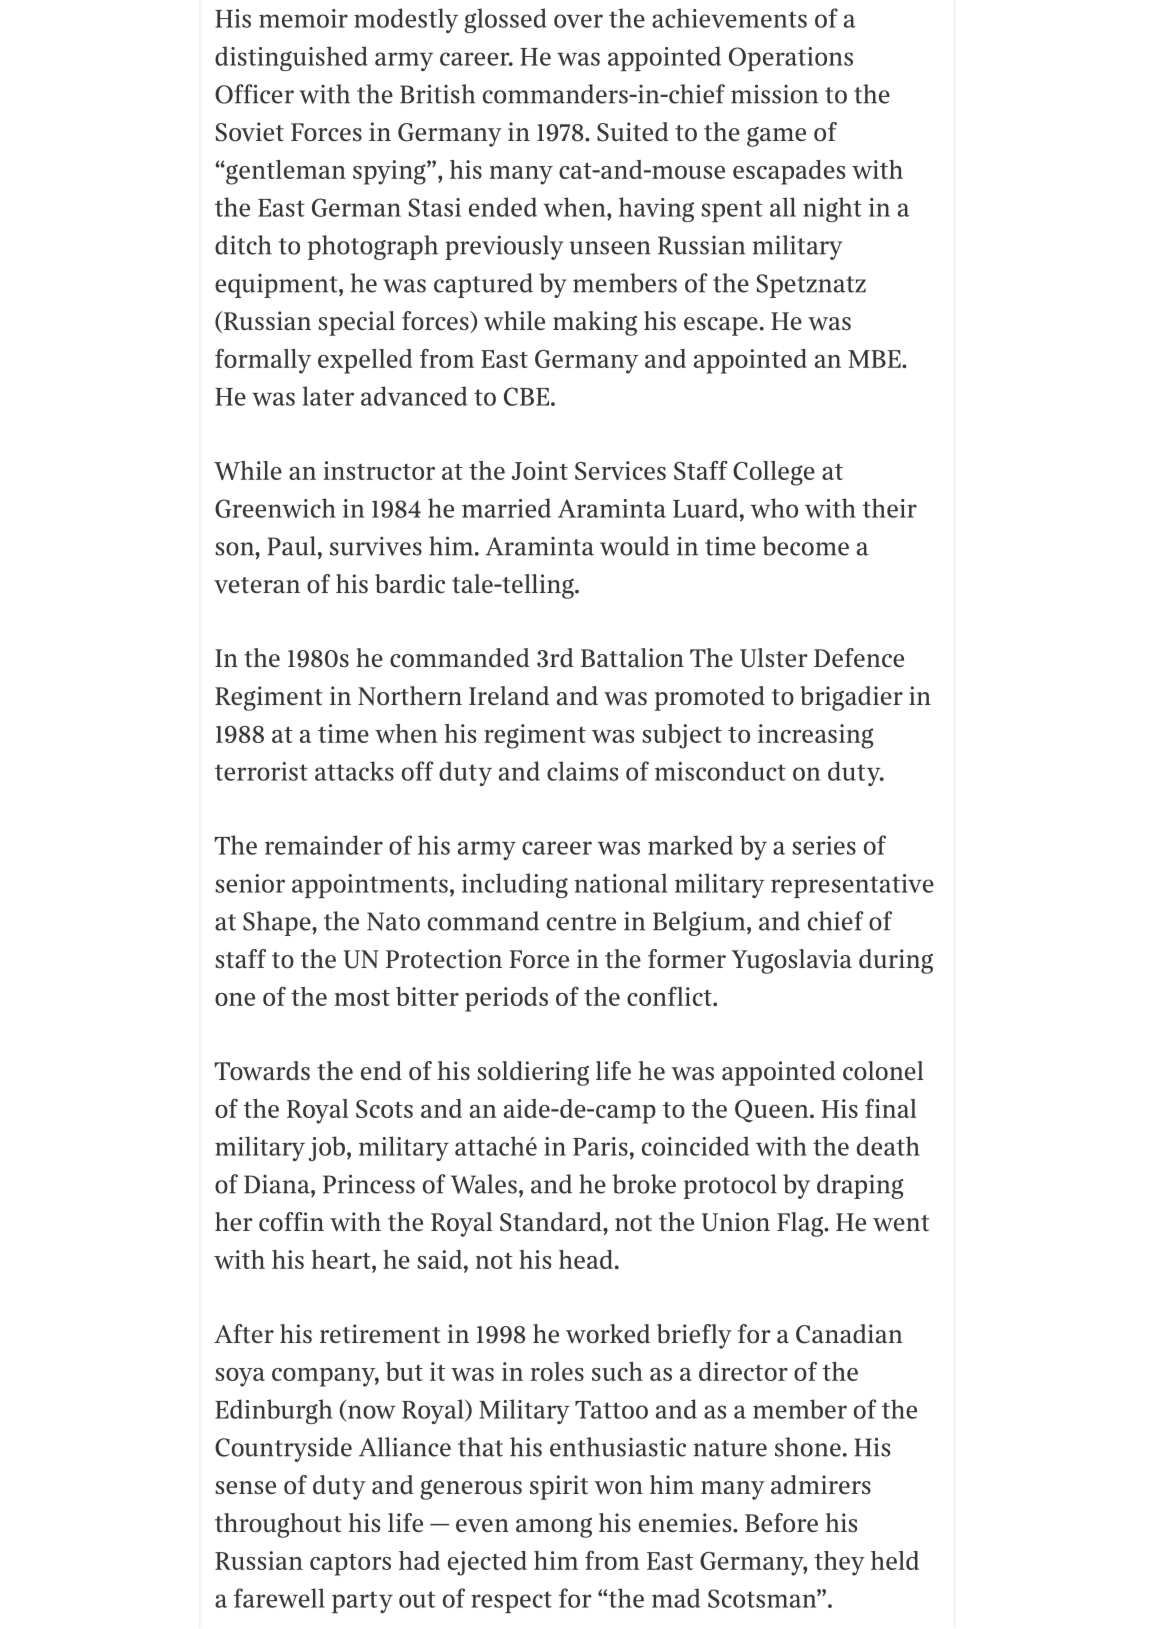 This screenshot has width=1153, height=1629. Describe the element at coordinates (554, 1528) in the screenshot. I see `among` at that location.
